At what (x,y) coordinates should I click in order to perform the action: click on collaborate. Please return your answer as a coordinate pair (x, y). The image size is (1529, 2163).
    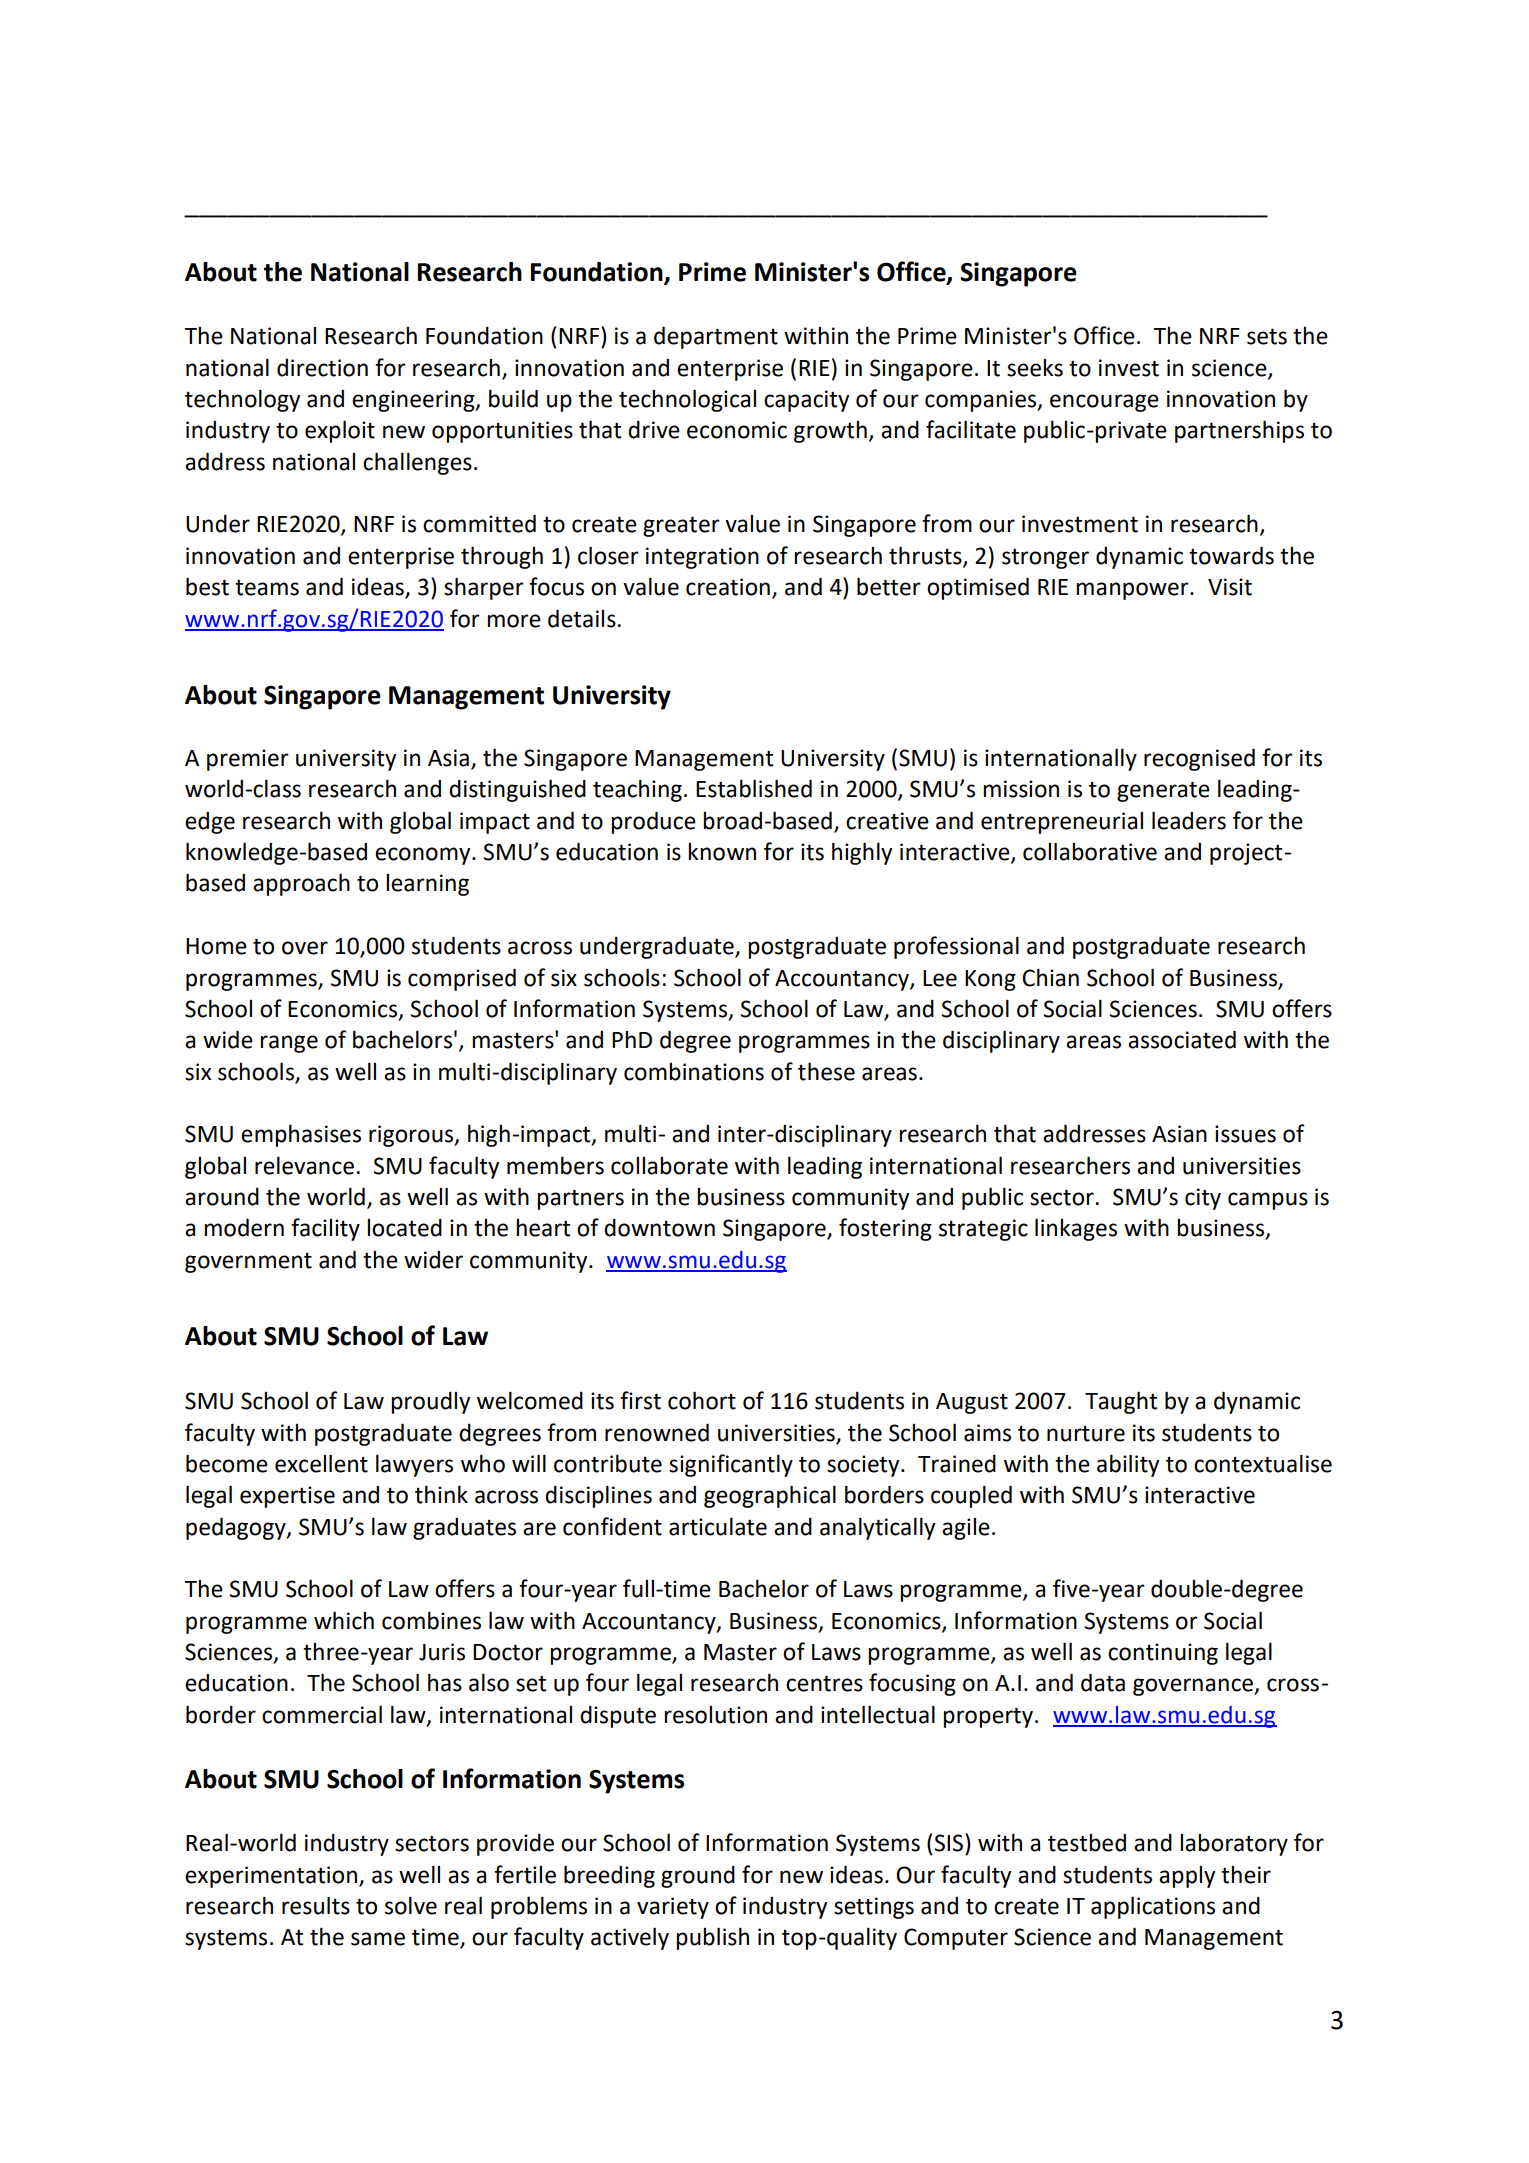
    Looking at the image, I should click on (669, 1166).
